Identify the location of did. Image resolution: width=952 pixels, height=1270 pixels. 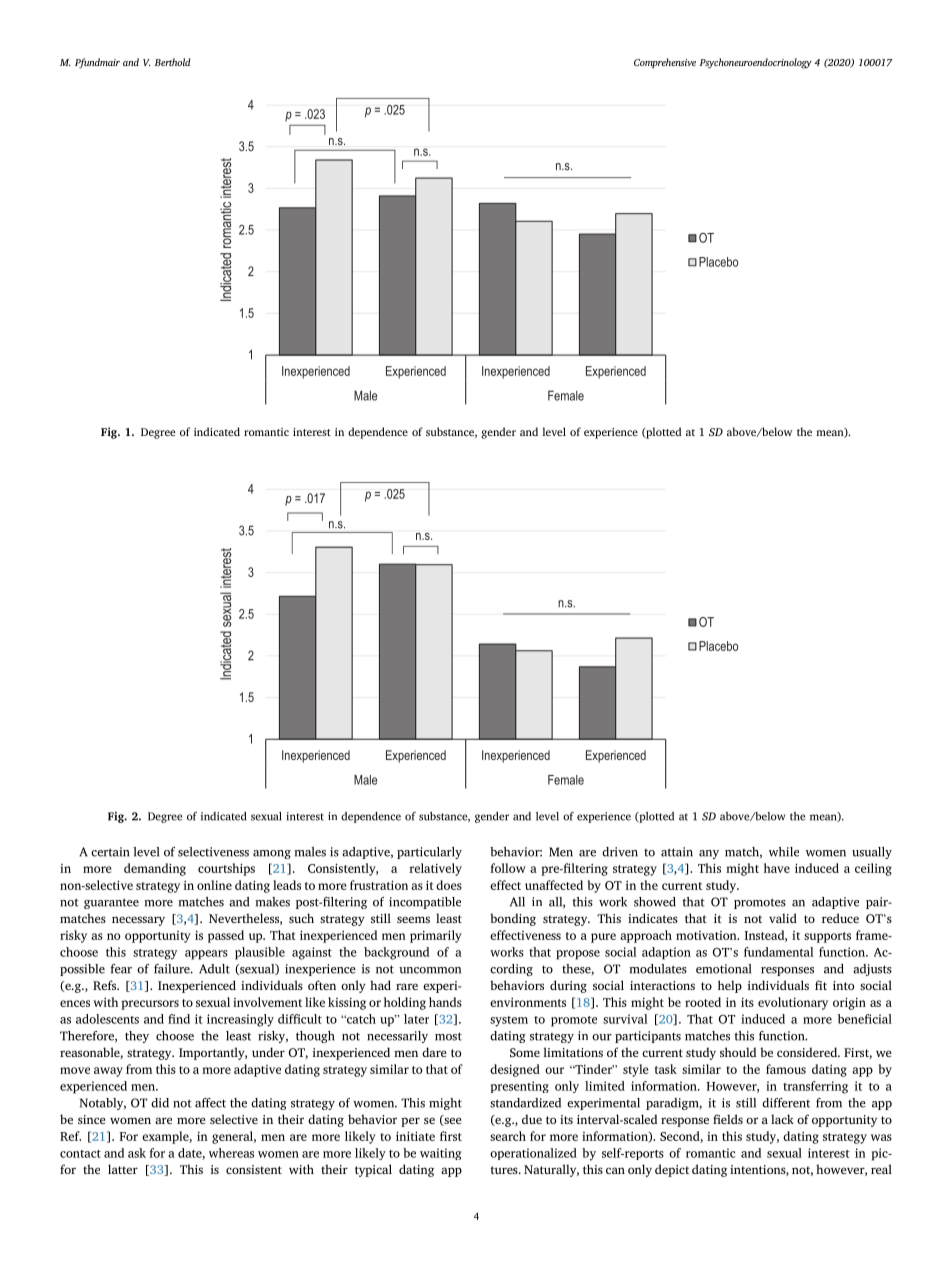
(160, 1103).
